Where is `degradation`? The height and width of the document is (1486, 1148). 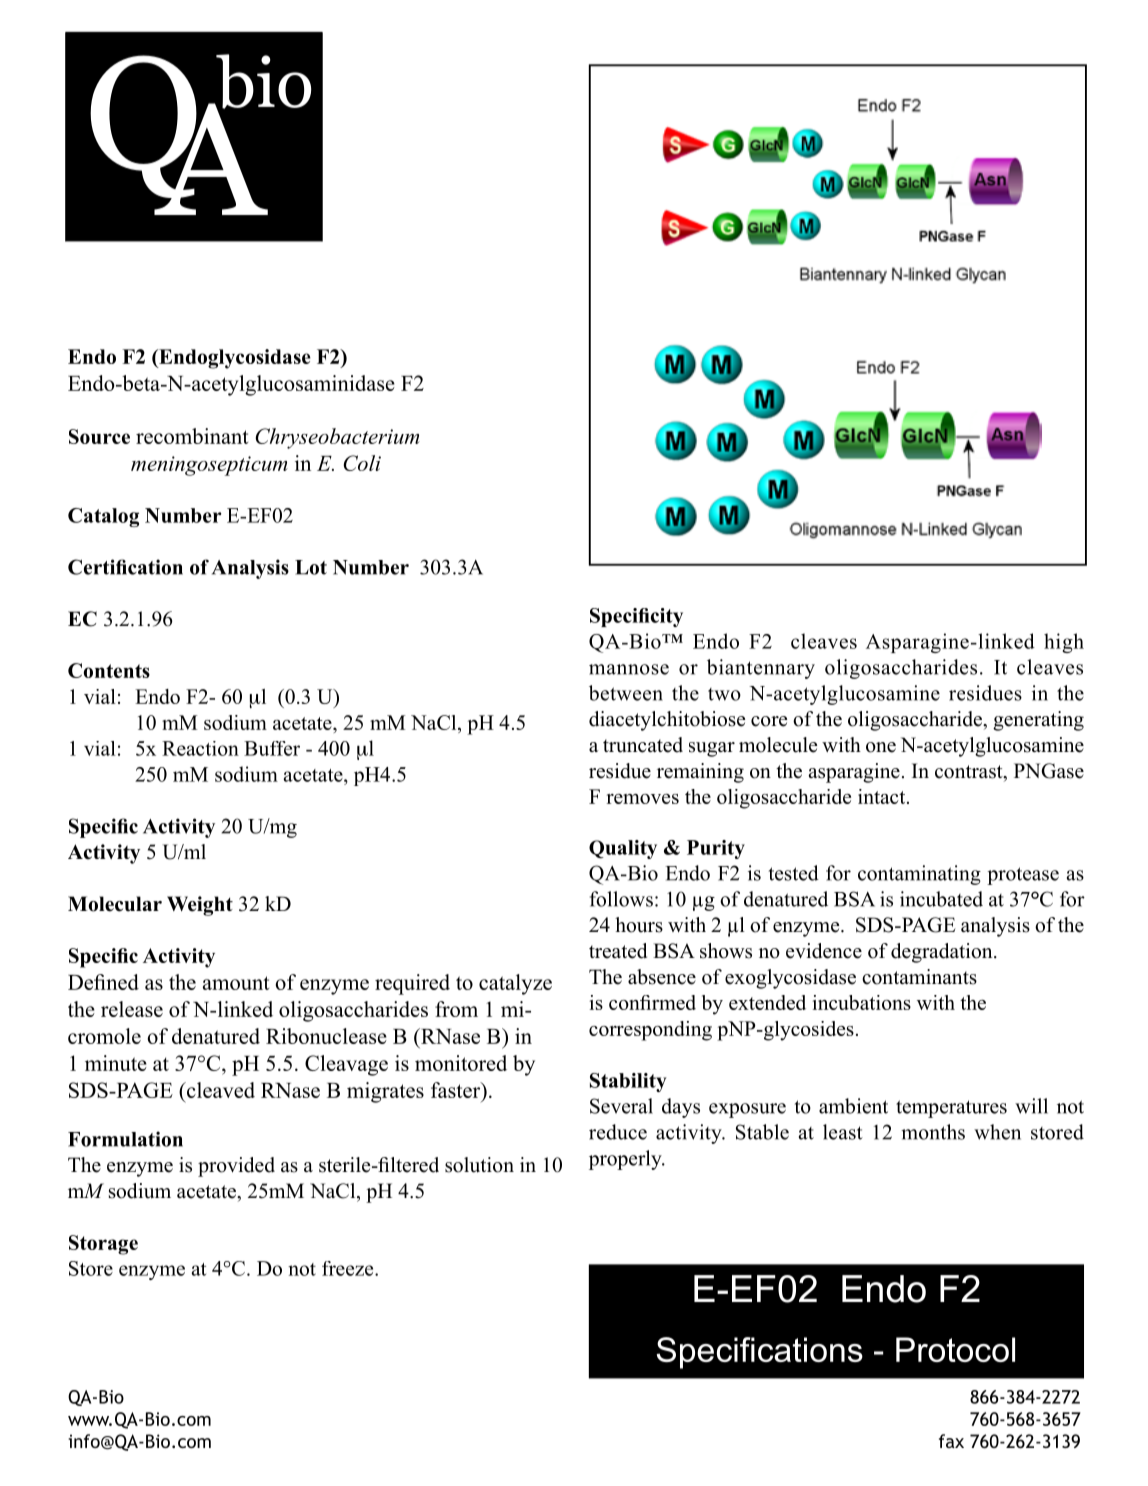 degradation is located at coordinates (943, 953).
